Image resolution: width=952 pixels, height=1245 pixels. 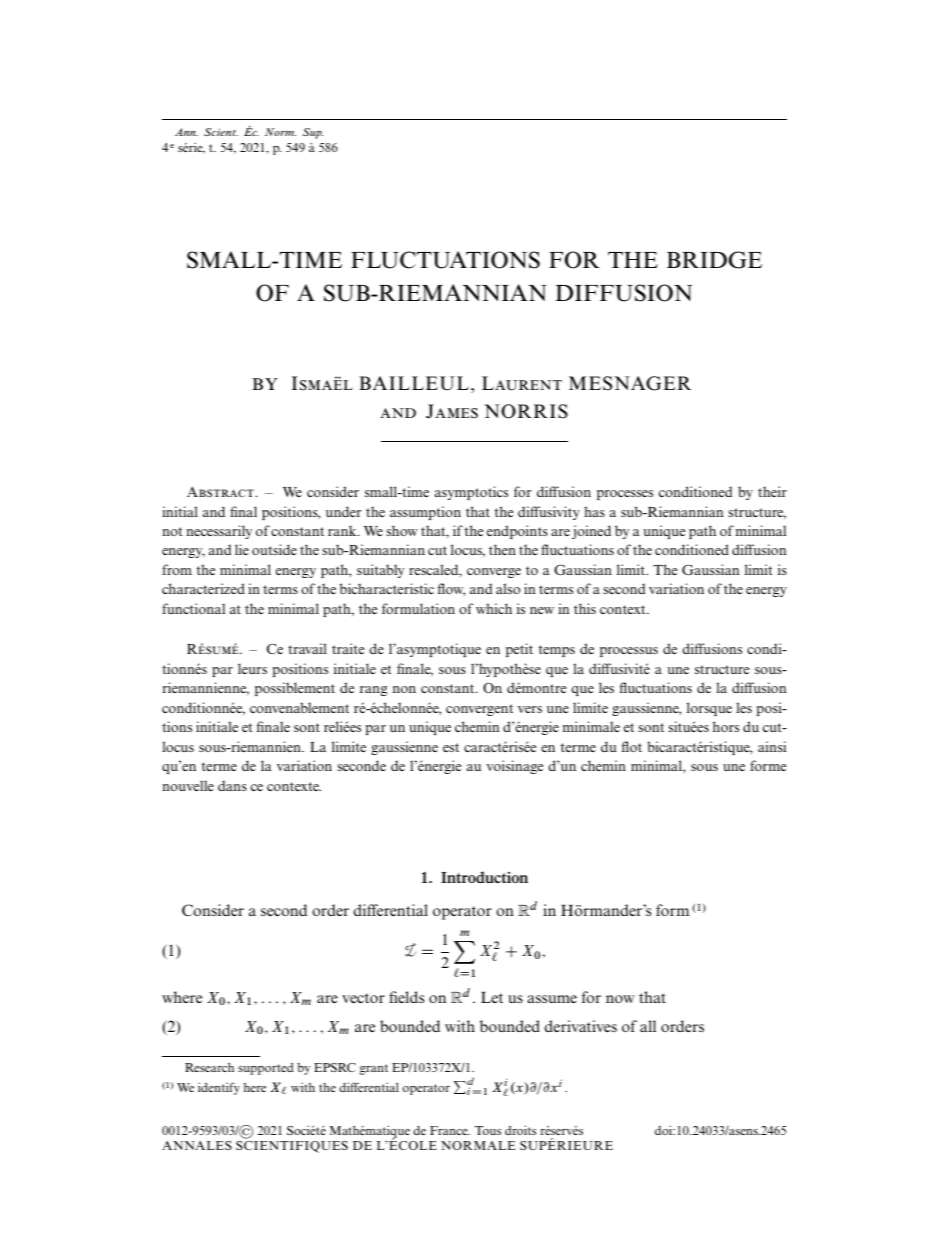 I want to click on identify, so click(x=219, y=1088).
